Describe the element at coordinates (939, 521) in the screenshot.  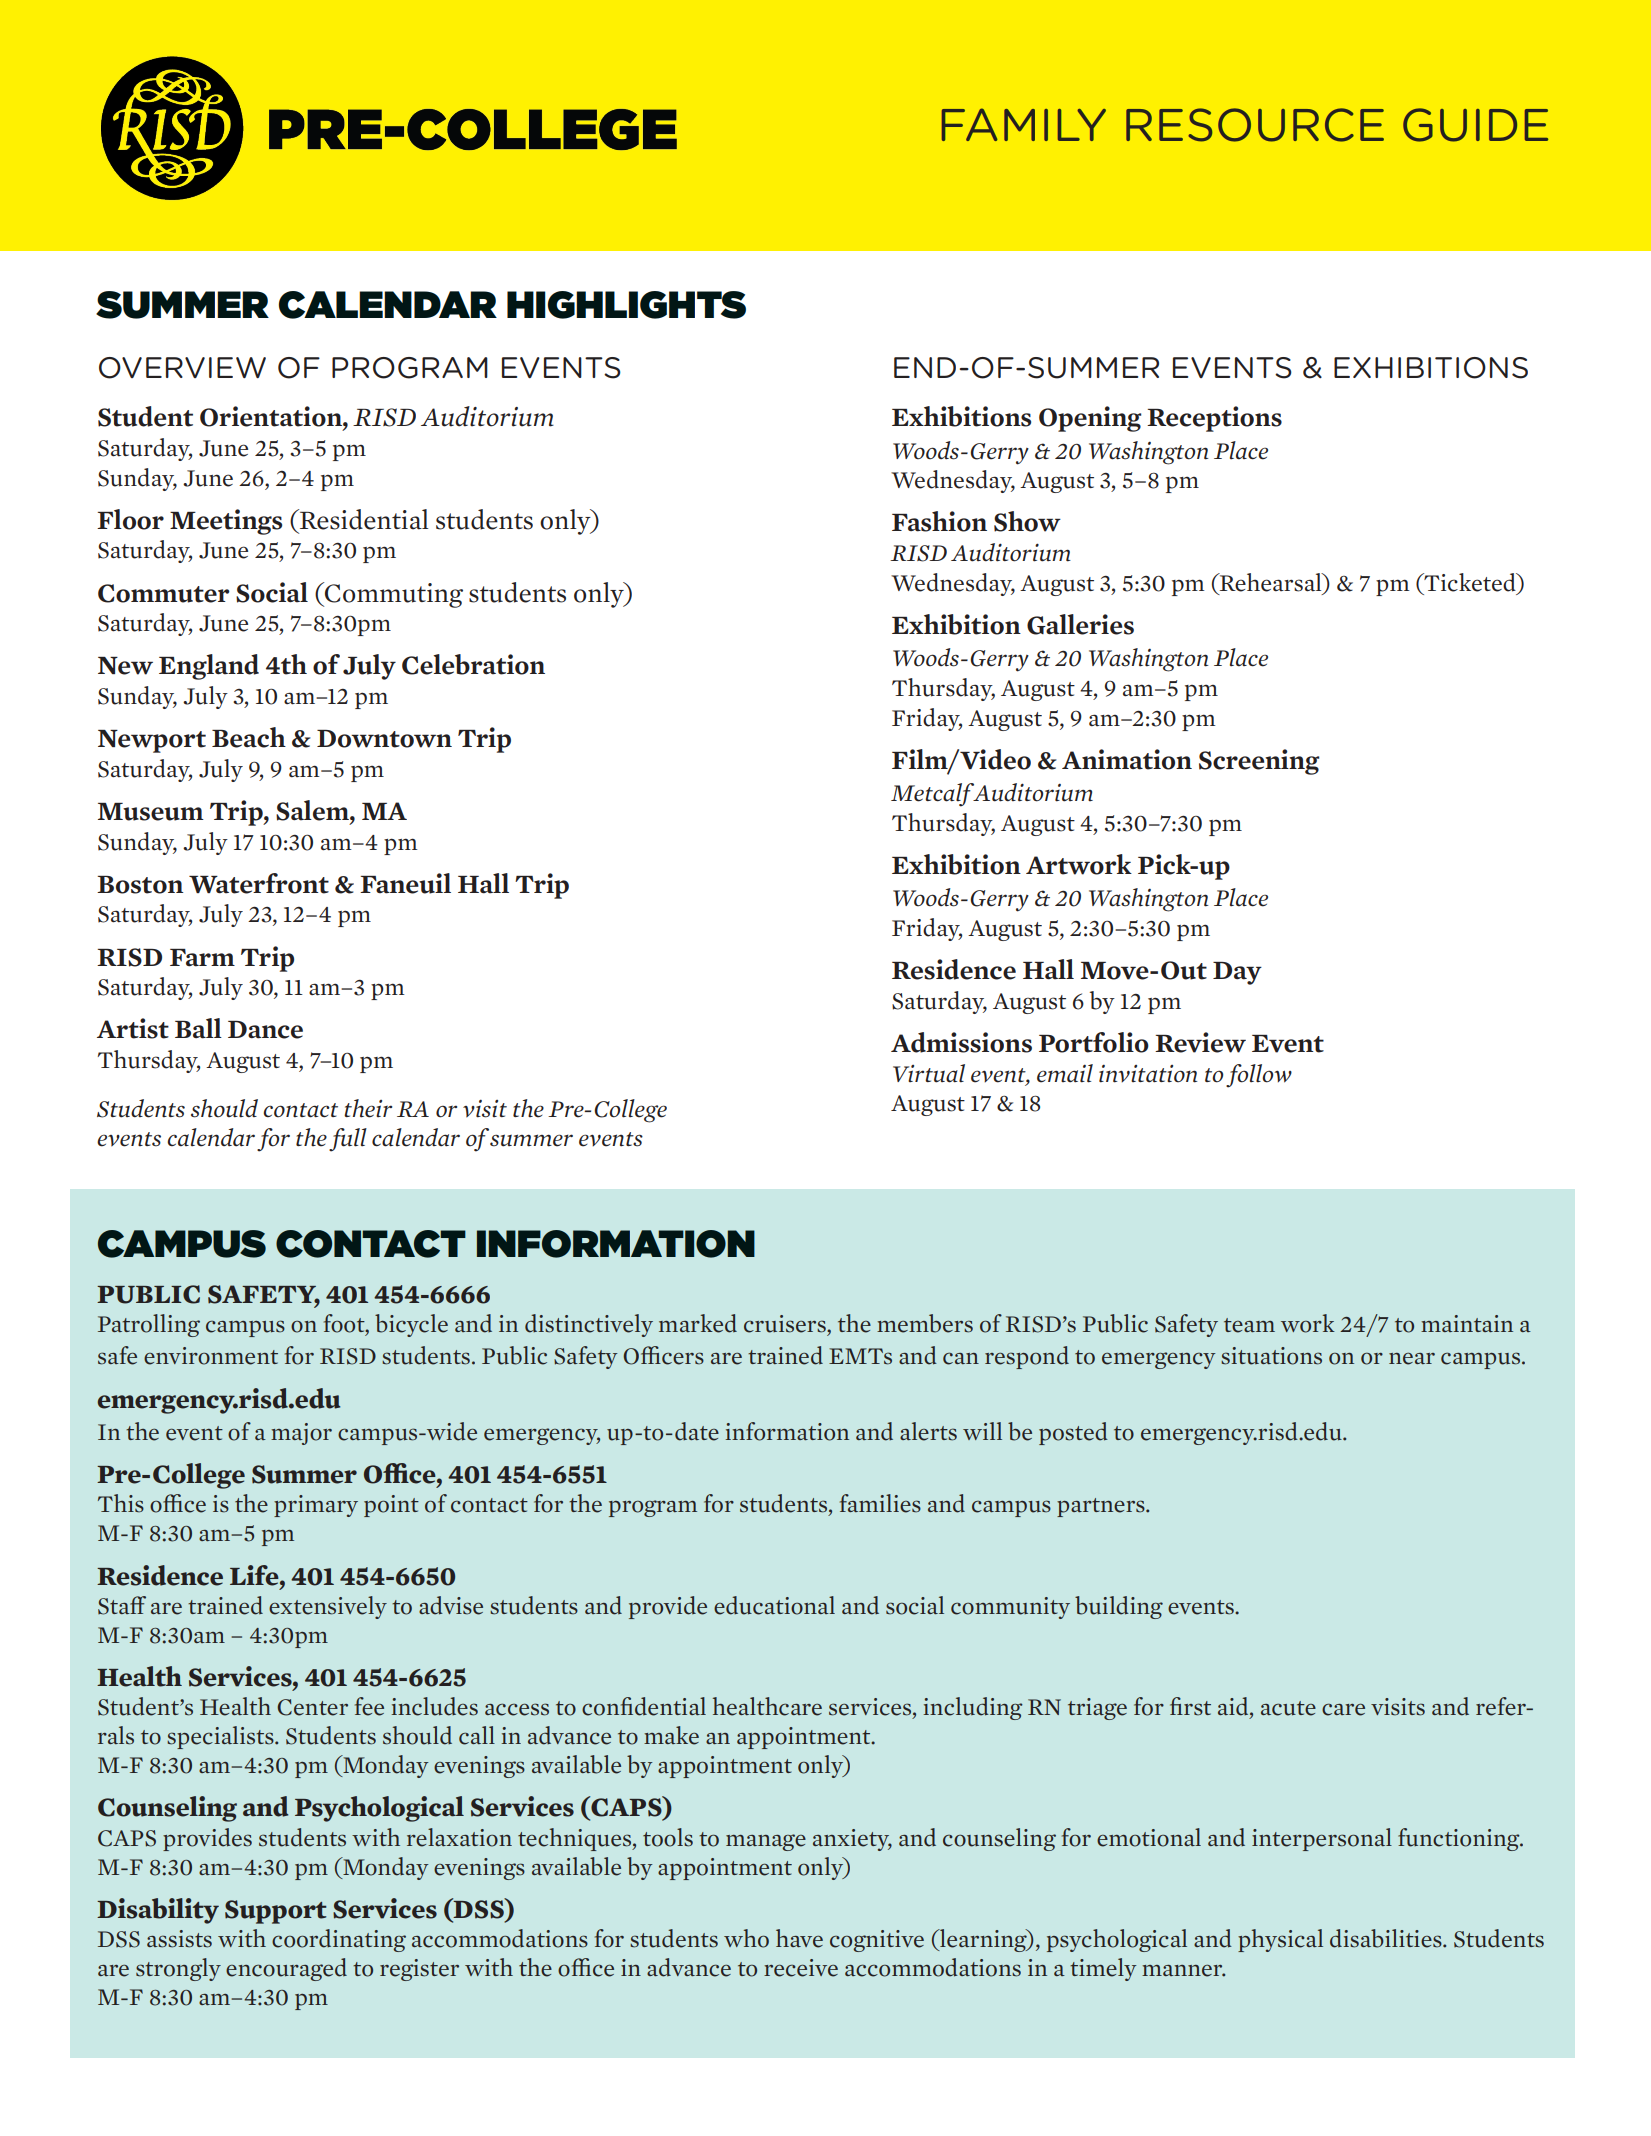
I see `Fashion` at that location.
